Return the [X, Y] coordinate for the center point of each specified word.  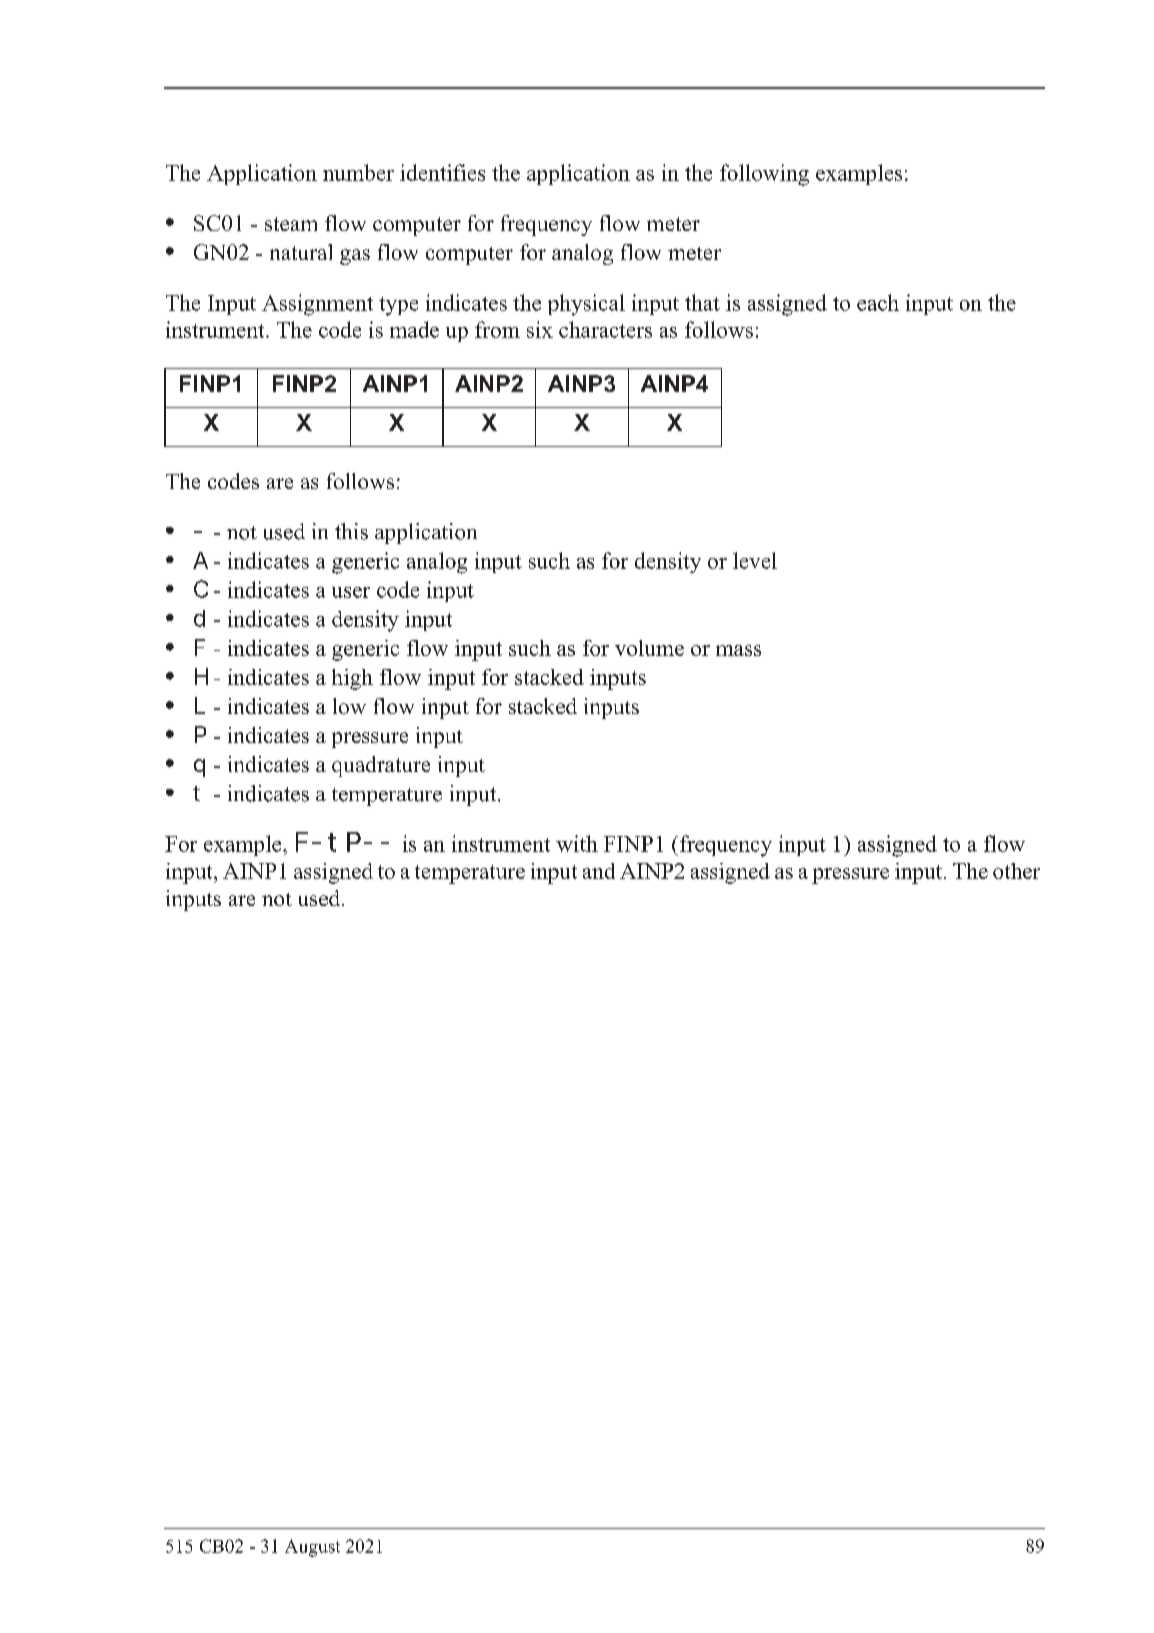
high [352, 679]
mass [738, 650]
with [577, 843]
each [878, 302]
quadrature [381, 766]
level [755, 560]
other [1016, 871]
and [599, 871]
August [312, 1548]
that [702, 302]
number [358, 172]
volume [649, 648]
